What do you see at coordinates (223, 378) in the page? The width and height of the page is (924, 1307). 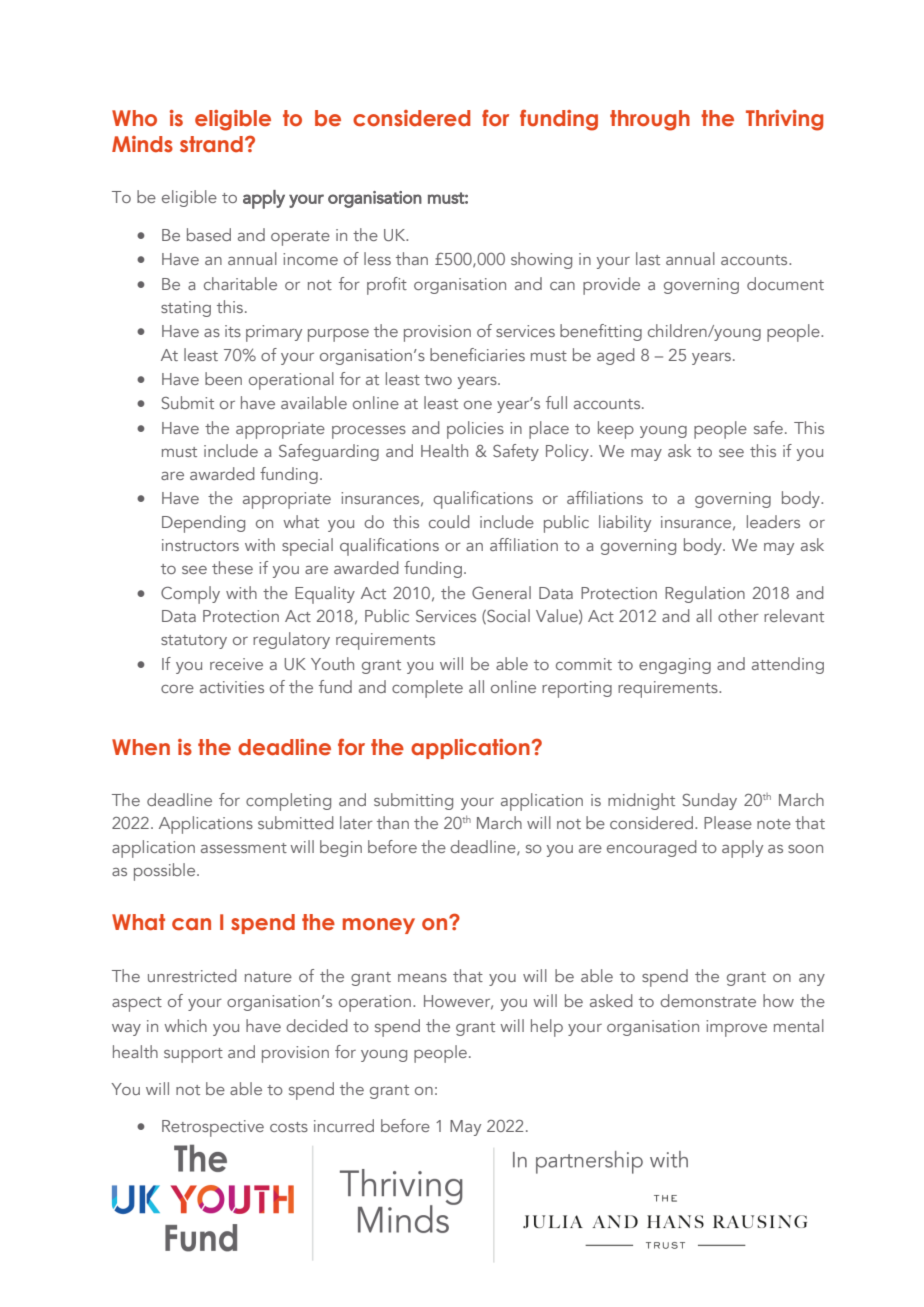 I see `been` at bounding box center [223, 378].
